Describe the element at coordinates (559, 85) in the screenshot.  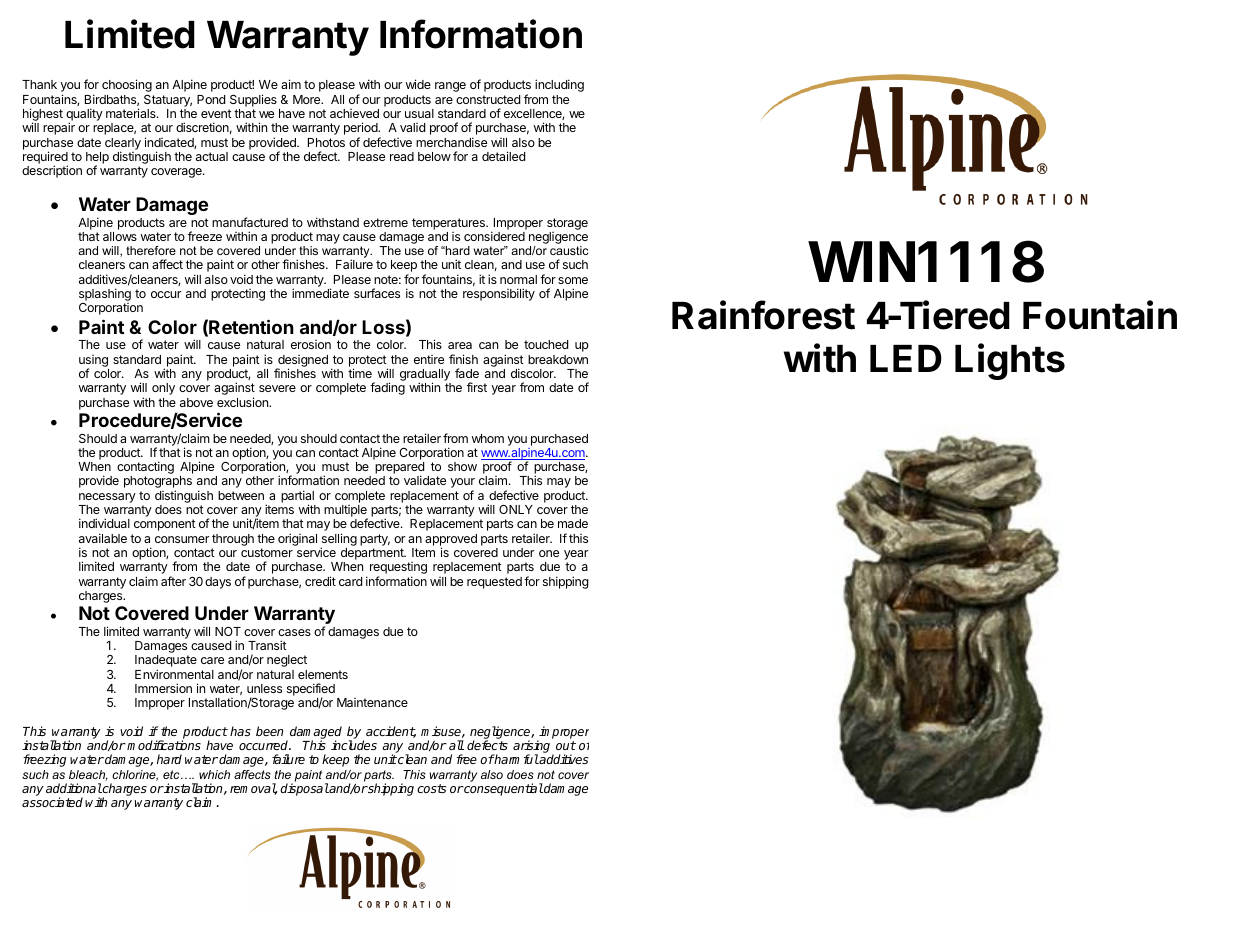
I see `including` at that location.
